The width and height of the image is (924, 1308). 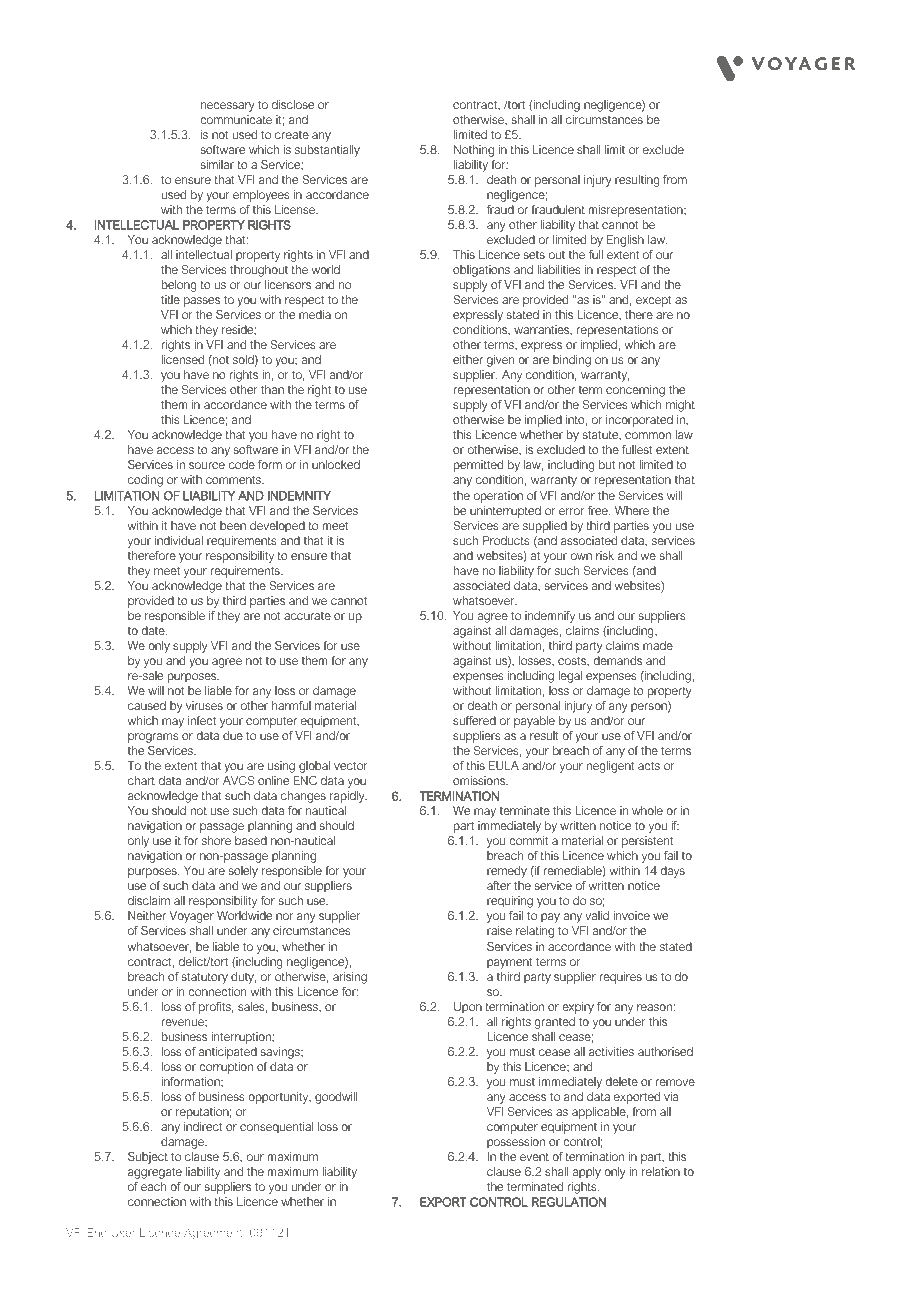 I want to click on consequential, so click(x=276, y=1128).
